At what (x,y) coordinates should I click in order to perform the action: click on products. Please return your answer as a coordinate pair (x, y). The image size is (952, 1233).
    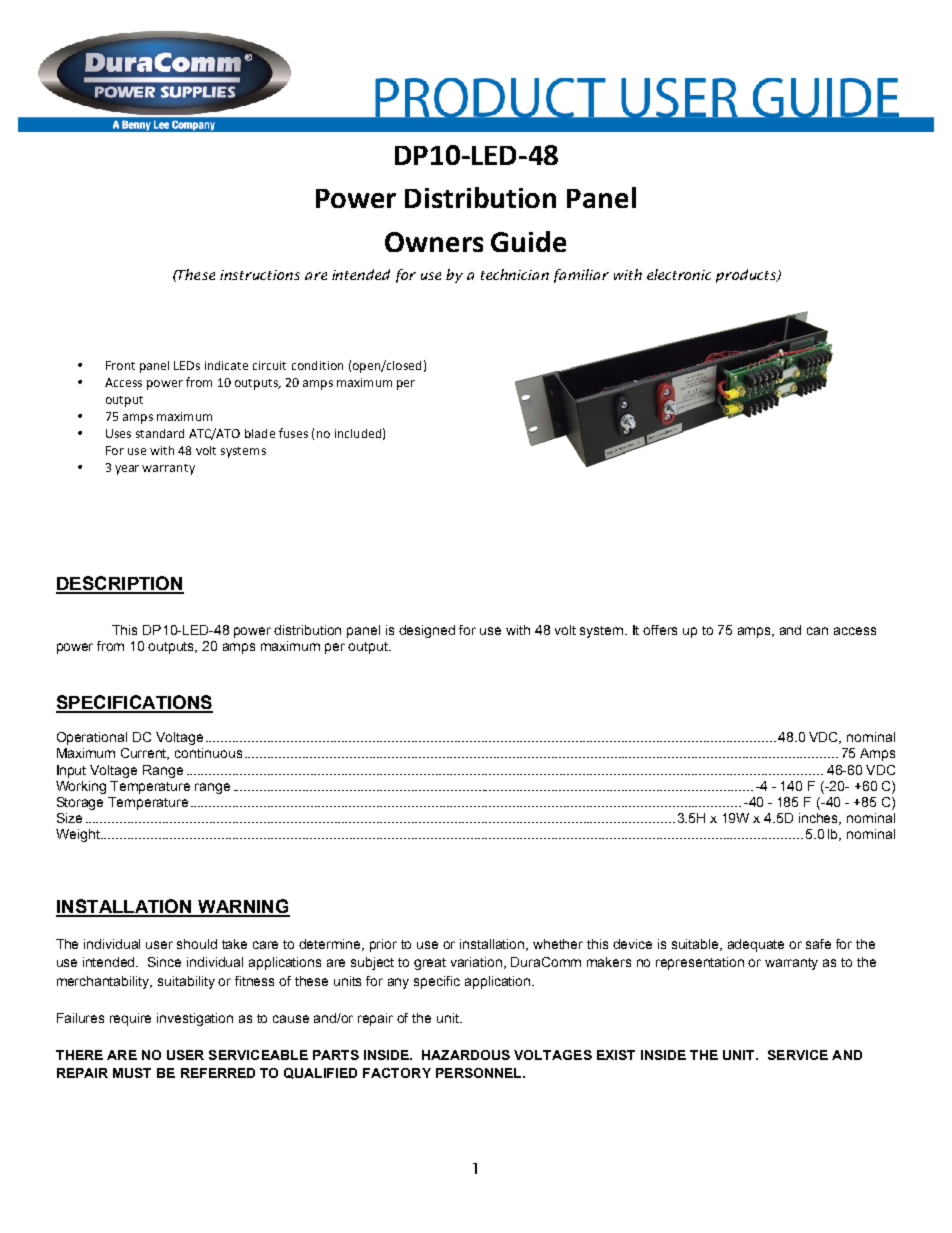
    Looking at the image, I should click on (747, 276).
